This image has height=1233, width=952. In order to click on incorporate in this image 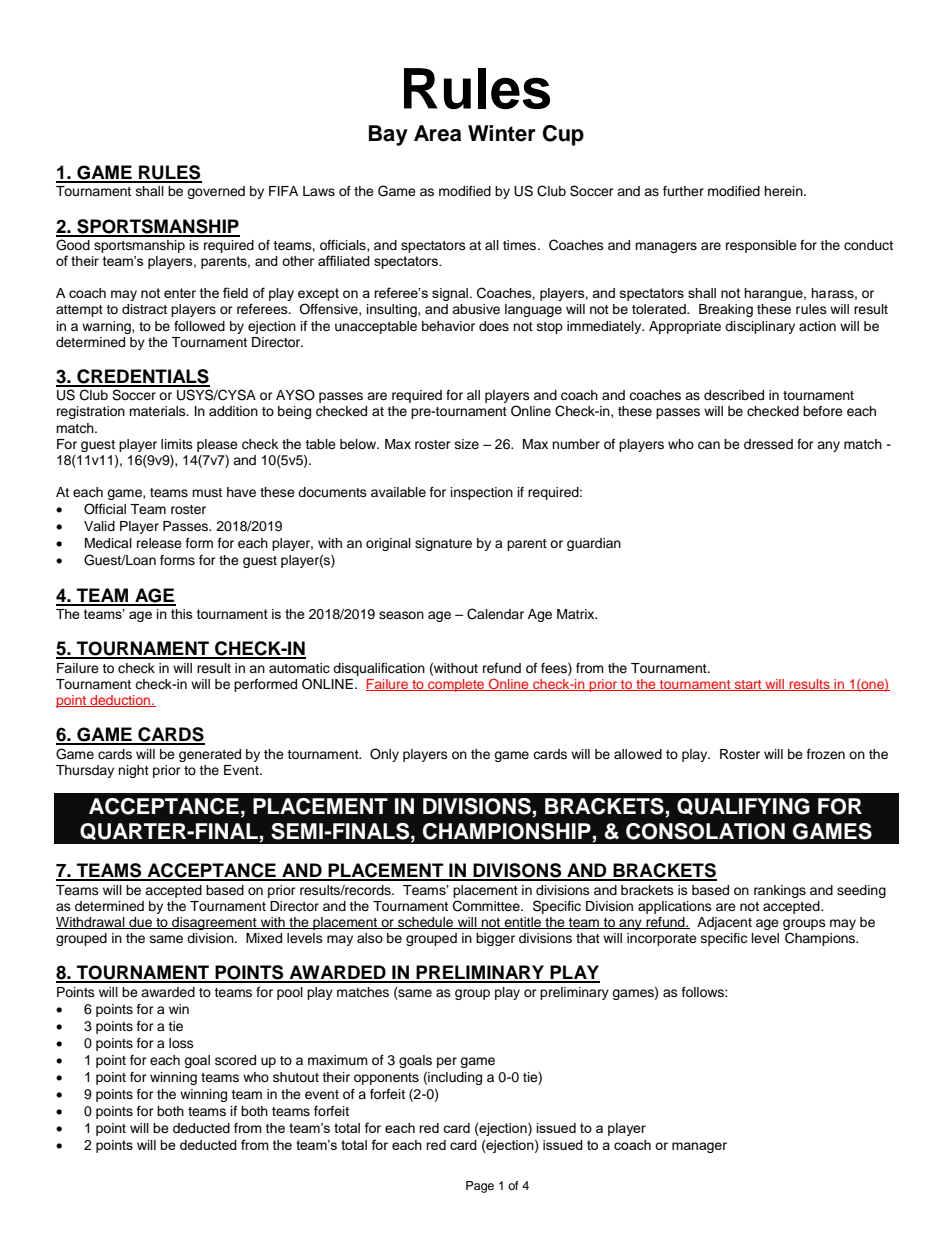, I will do `click(662, 939)`.
